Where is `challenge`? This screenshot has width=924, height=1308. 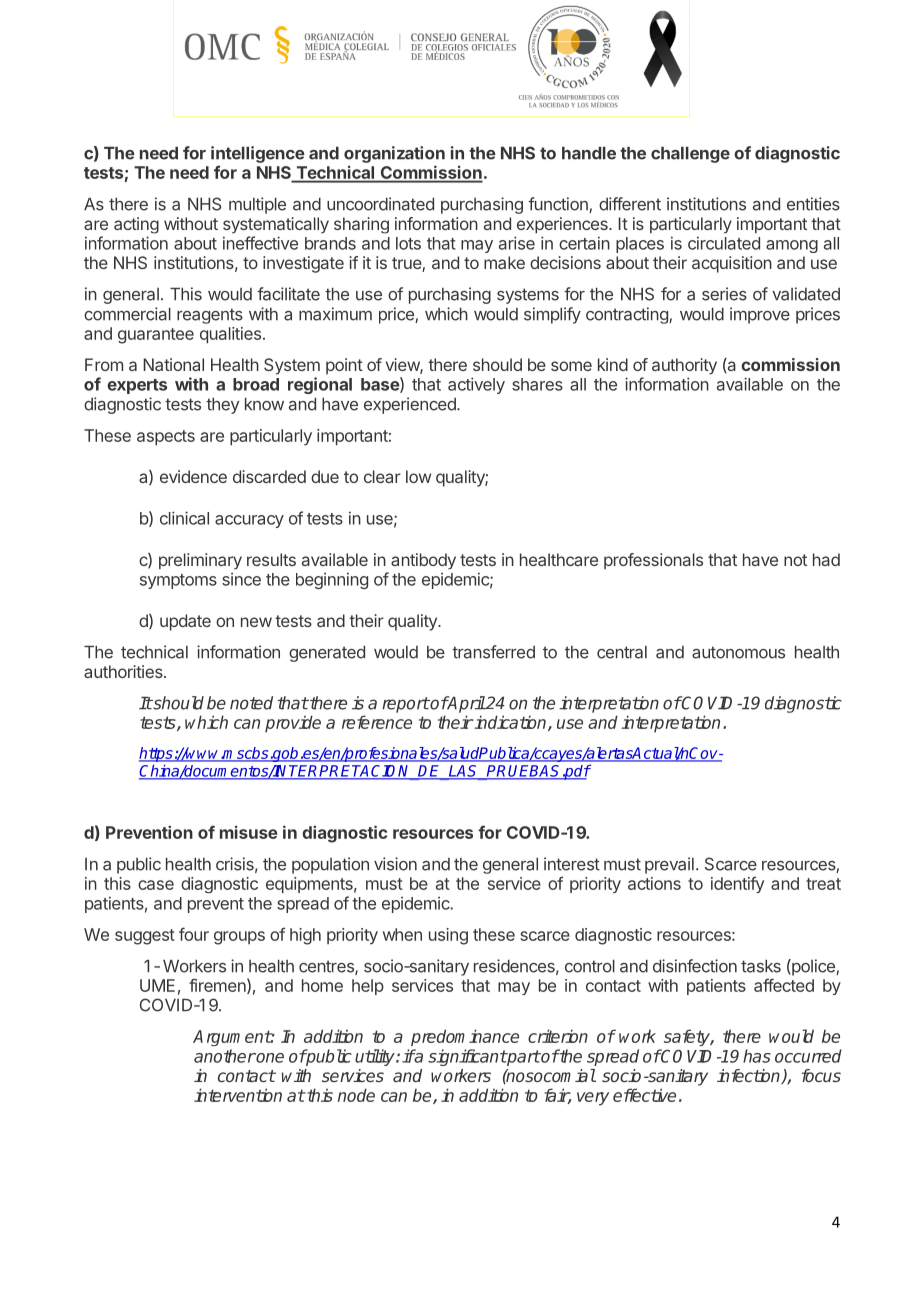 challenge is located at coordinates (690, 155).
